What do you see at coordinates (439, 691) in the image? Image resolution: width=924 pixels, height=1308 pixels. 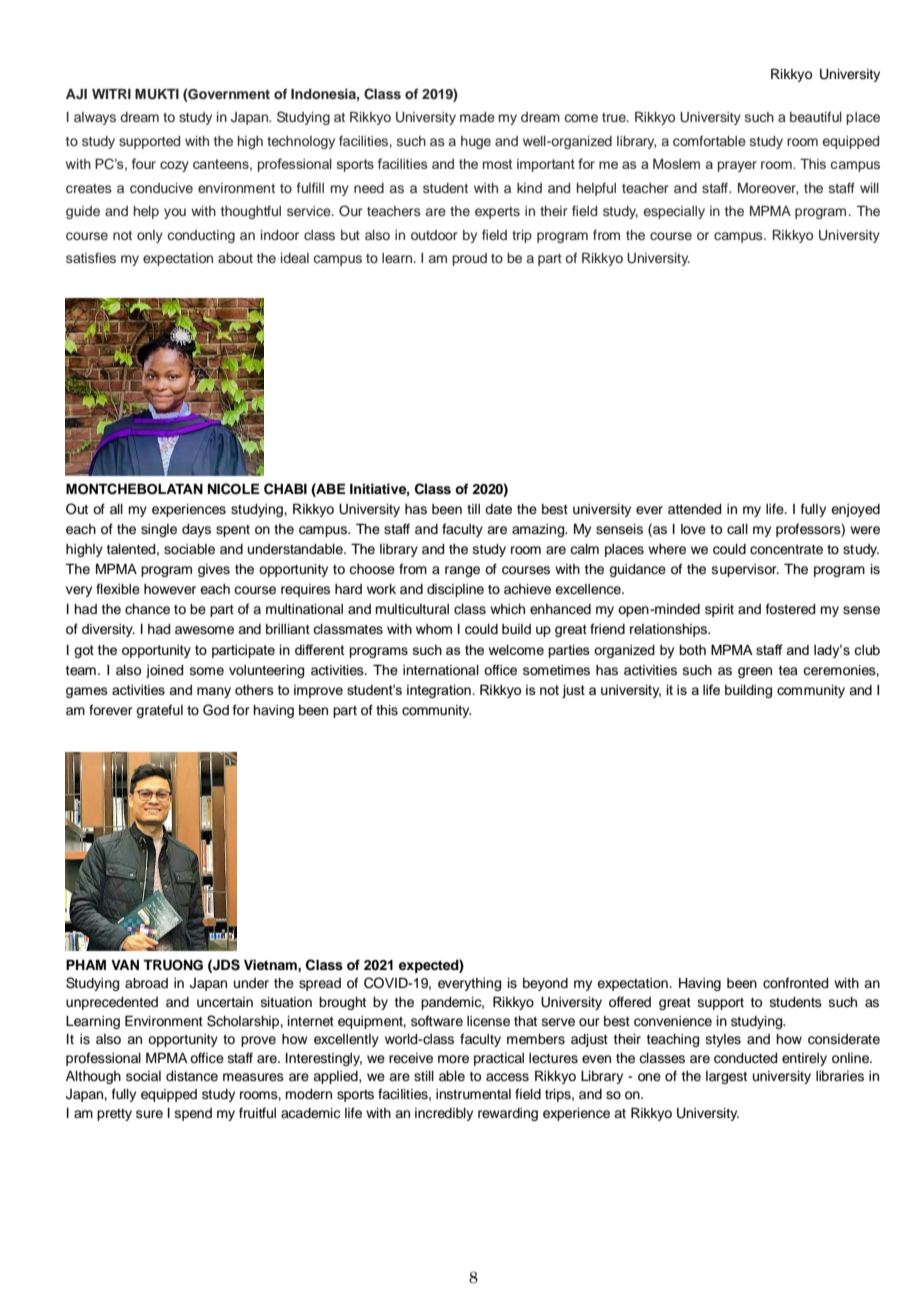 I see `integration` at bounding box center [439, 691].
